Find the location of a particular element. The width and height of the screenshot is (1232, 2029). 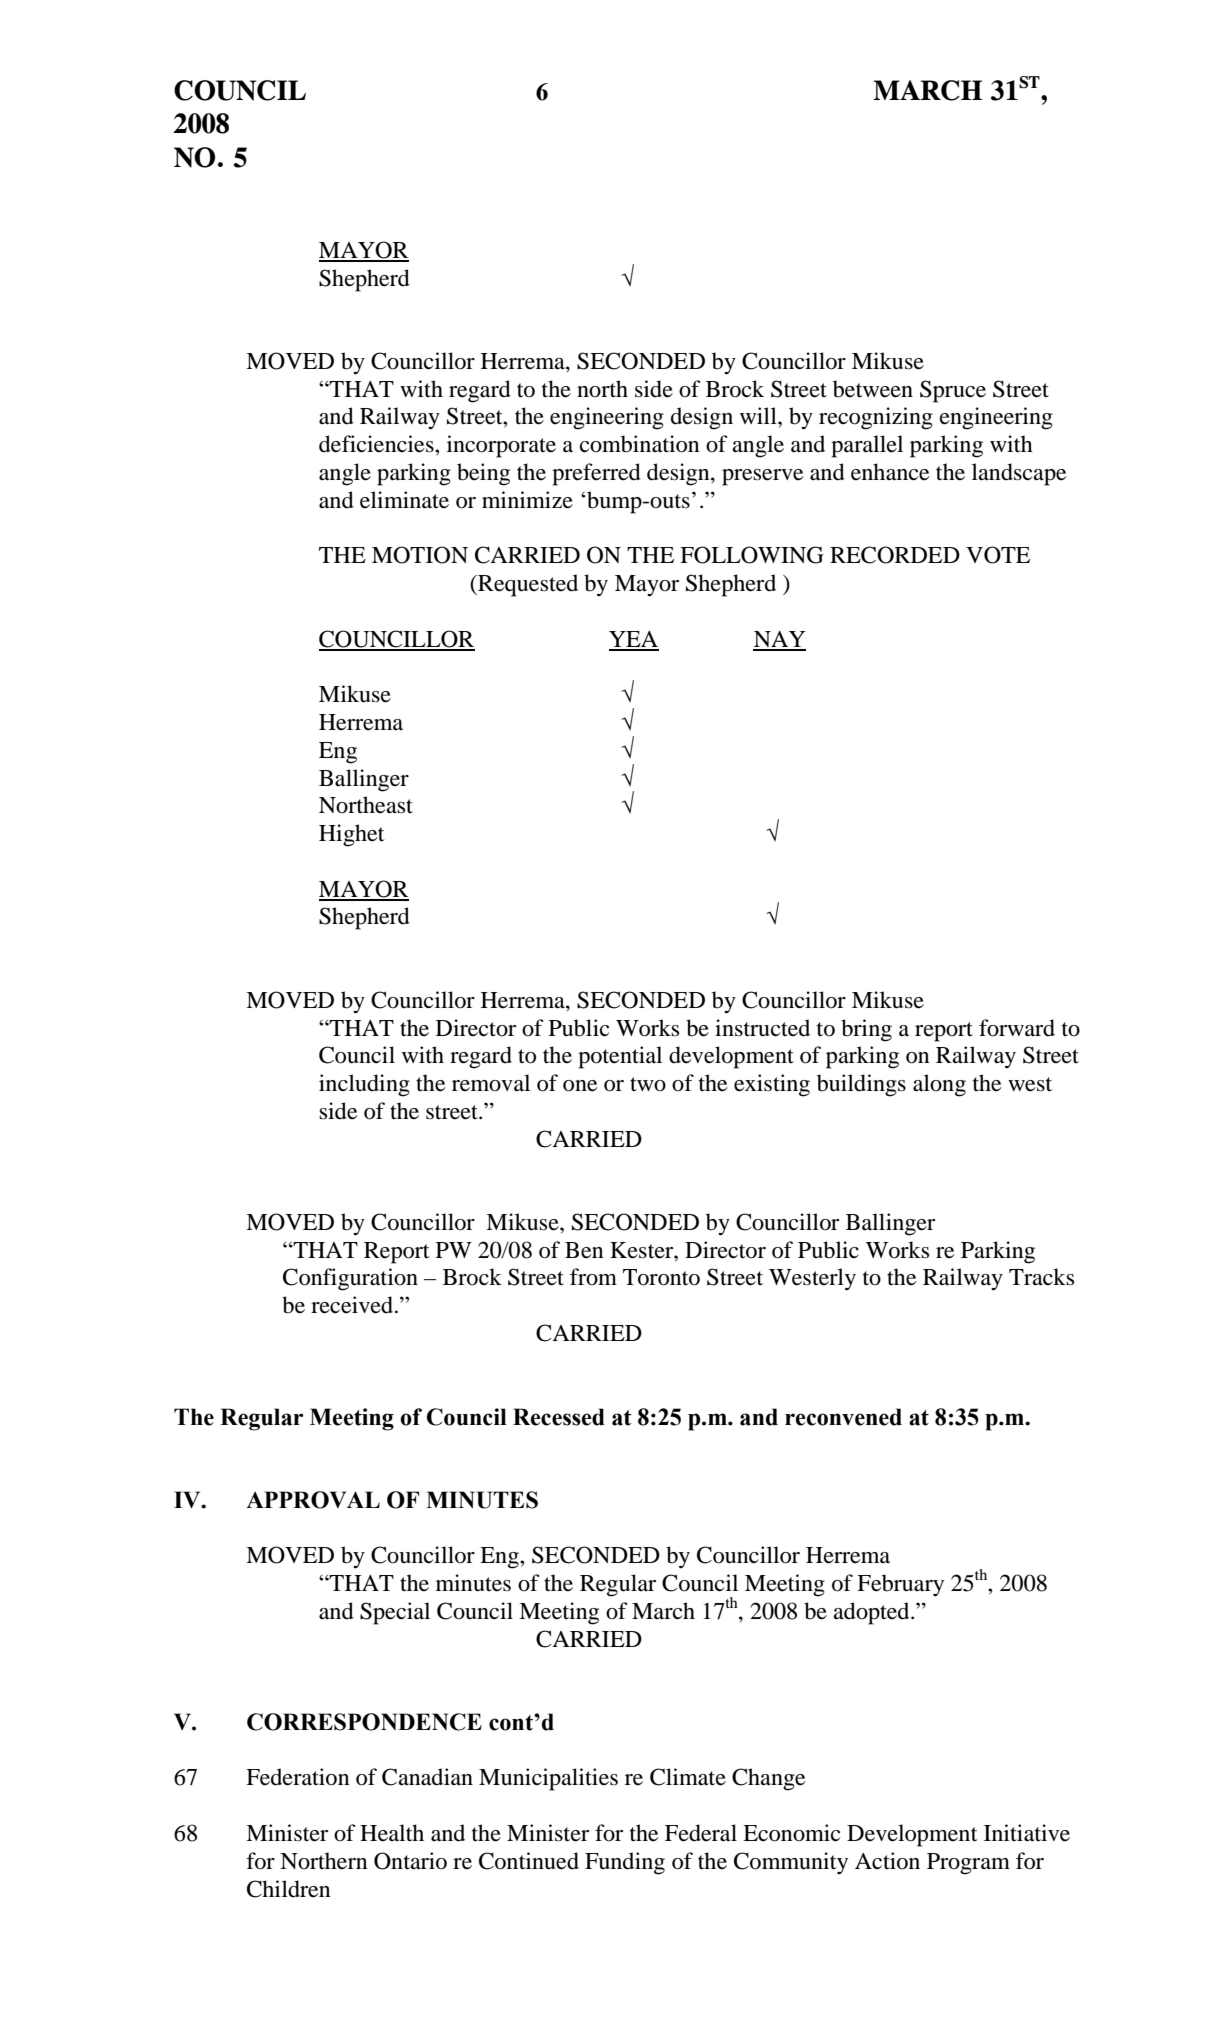

Requested is located at coordinates (527, 585).
